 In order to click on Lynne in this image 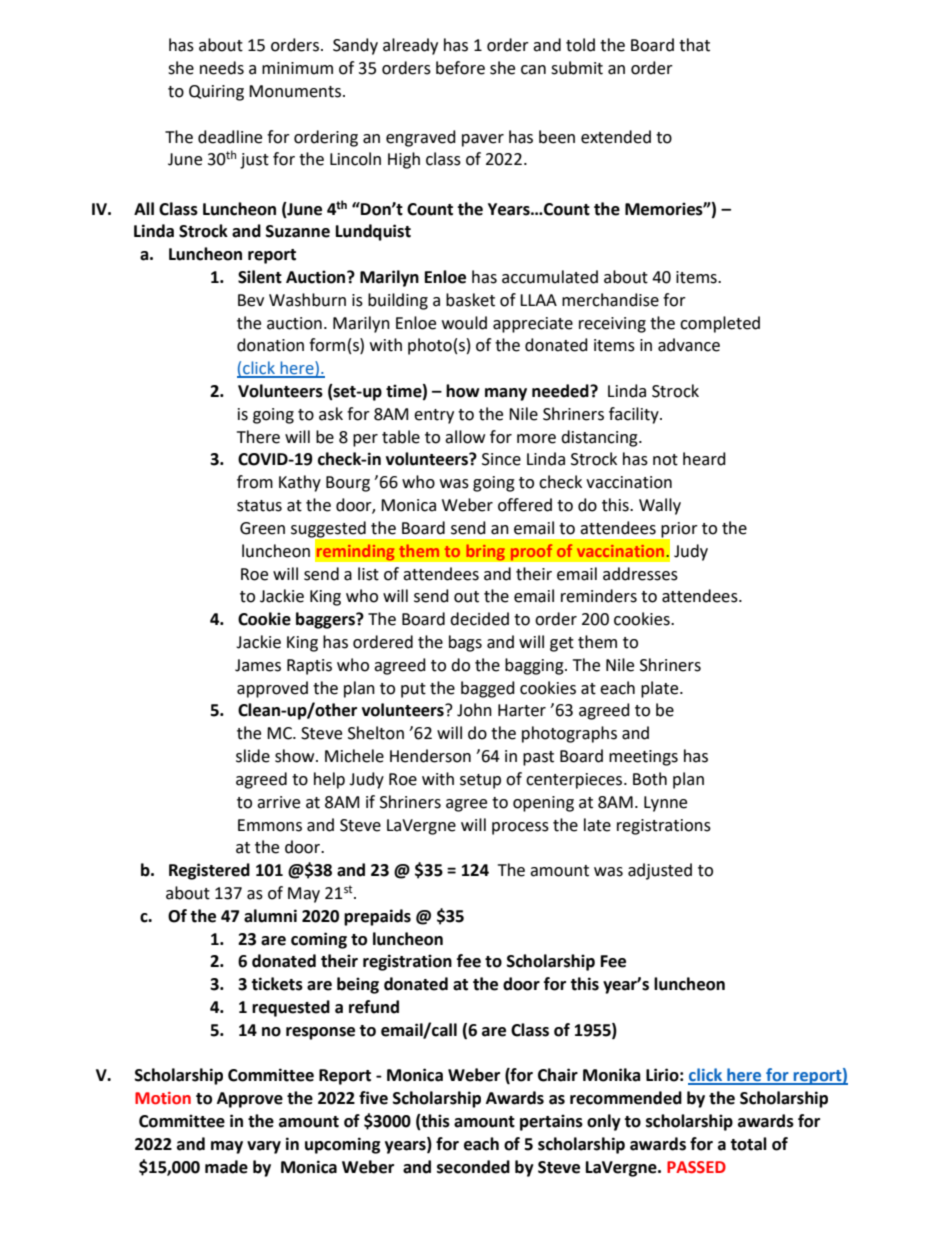, I will do `click(665, 804)`.
